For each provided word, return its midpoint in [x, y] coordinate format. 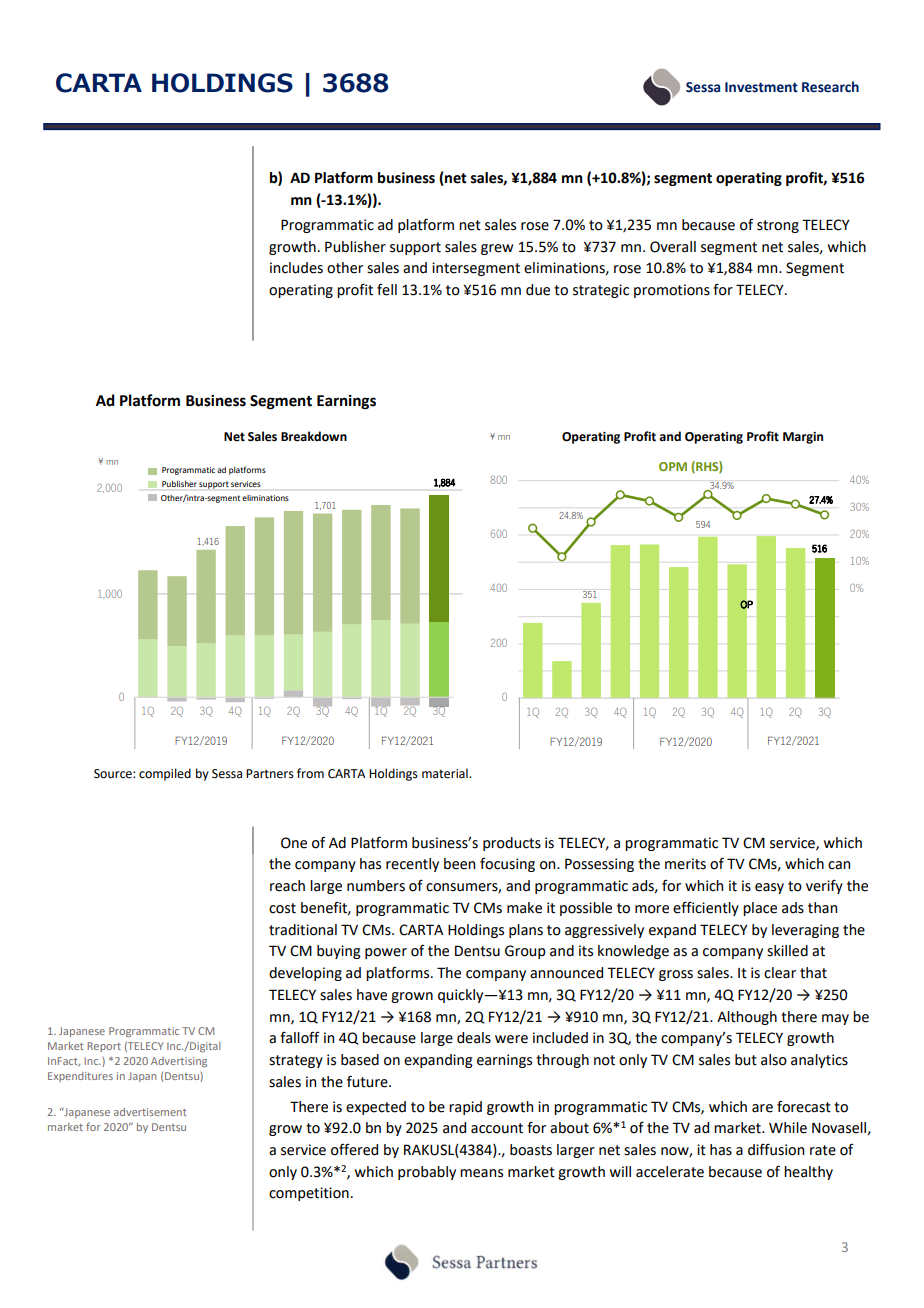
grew [497, 249]
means [481, 1173]
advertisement [150, 1112]
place [760, 909]
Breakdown [314, 436]
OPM [673, 466]
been [459, 864]
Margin [803, 438]
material [446, 773]
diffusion [776, 1150]
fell [387, 290]
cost [282, 908]
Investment [761, 87]
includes [296, 268]
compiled [165, 774]
